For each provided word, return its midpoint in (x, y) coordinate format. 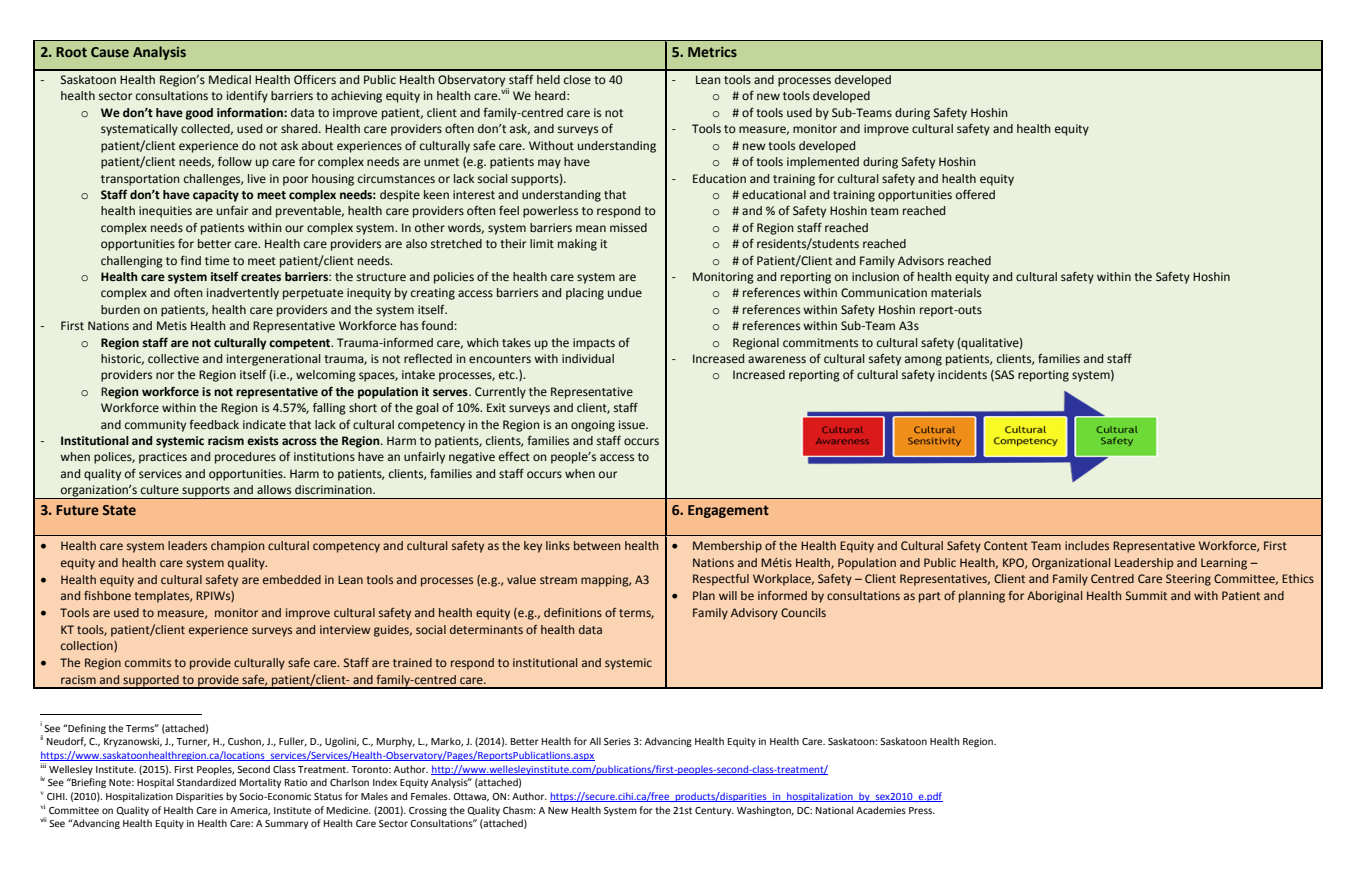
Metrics (712, 51)
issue (633, 424)
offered (975, 195)
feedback (214, 424)
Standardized (206, 782)
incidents (962, 374)
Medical (230, 79)
